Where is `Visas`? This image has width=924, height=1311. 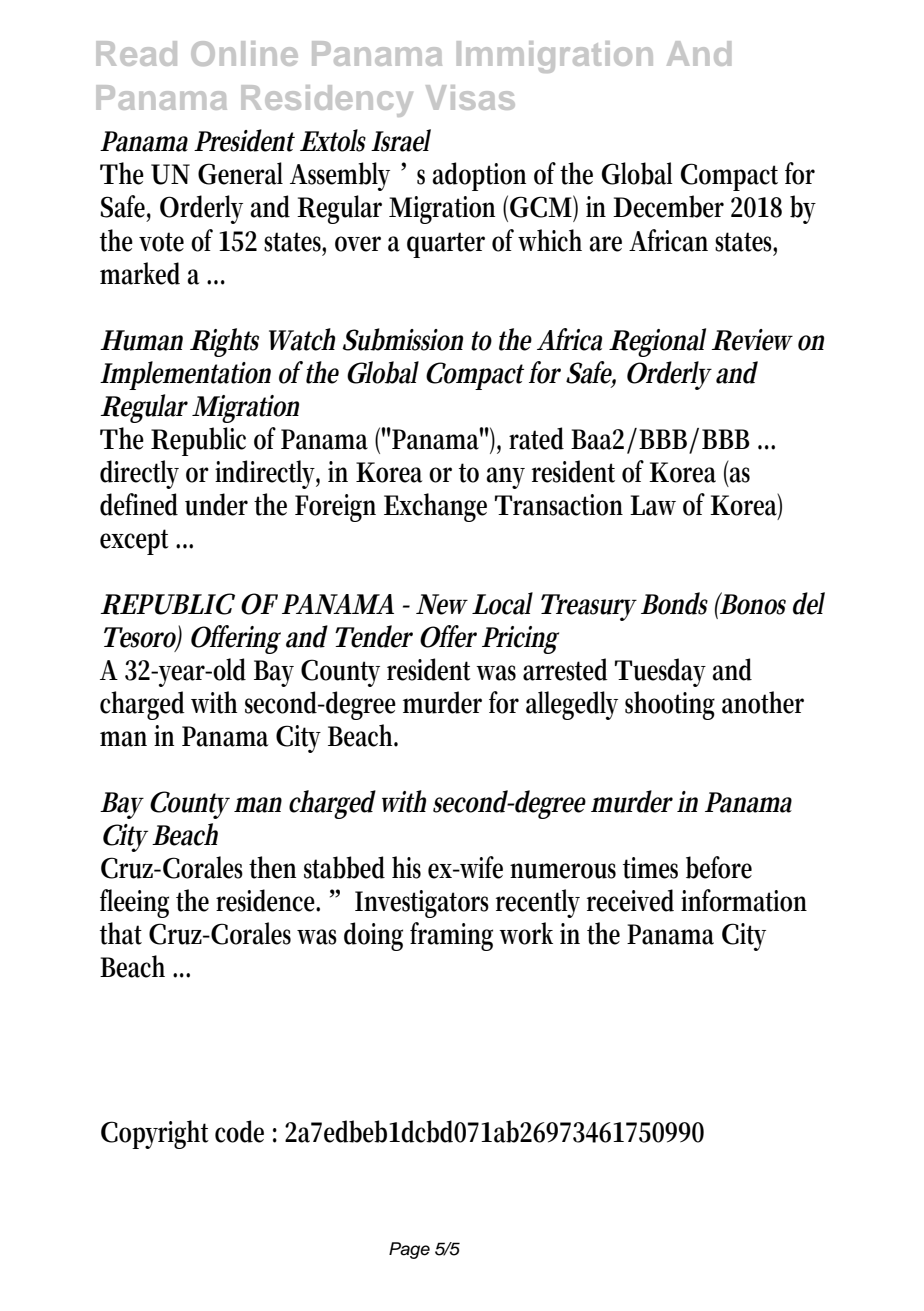
Visas is located at coordinates (470, 97).
